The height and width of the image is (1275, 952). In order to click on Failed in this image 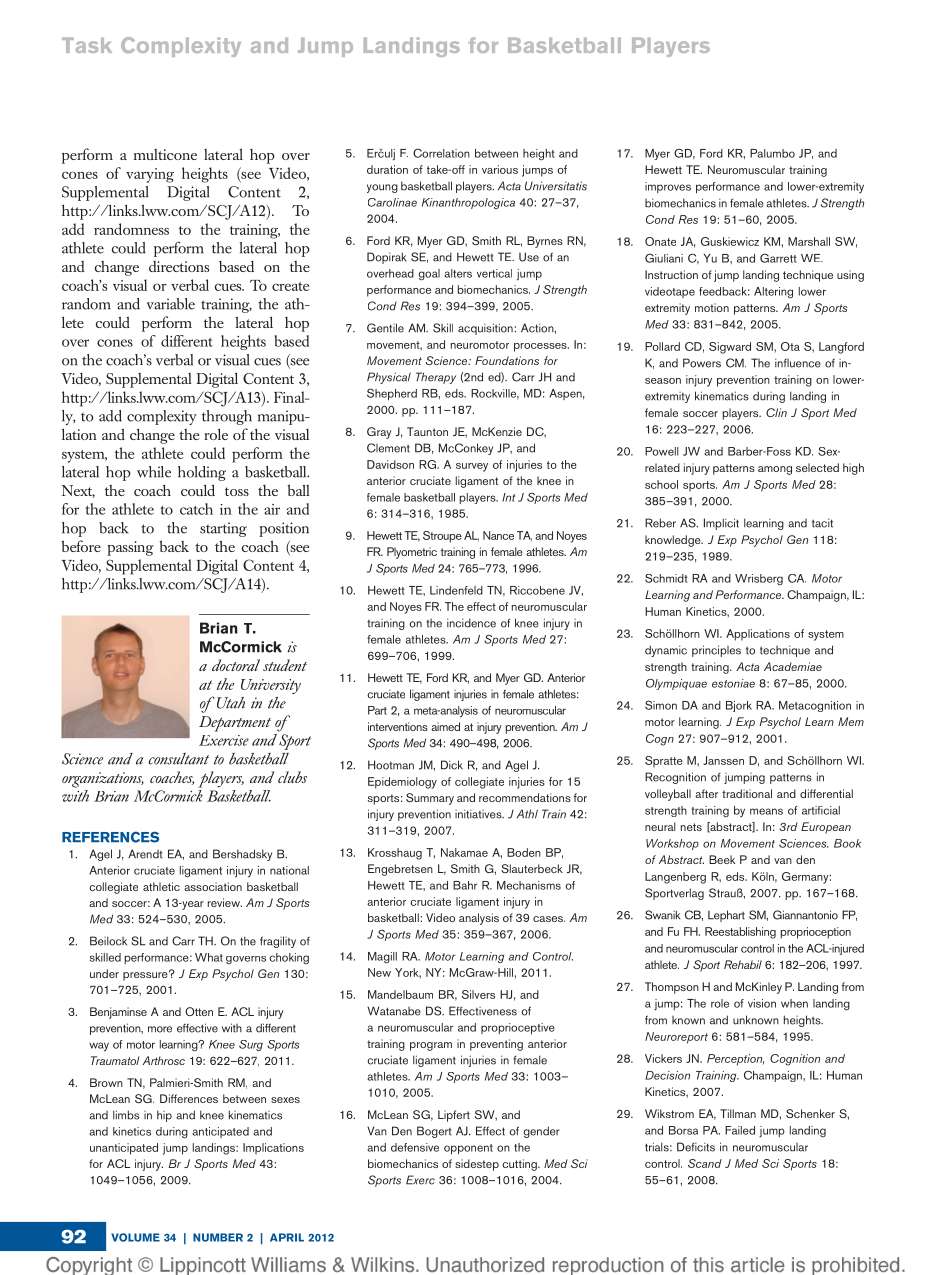, I will do `click(740, 1130)`.
